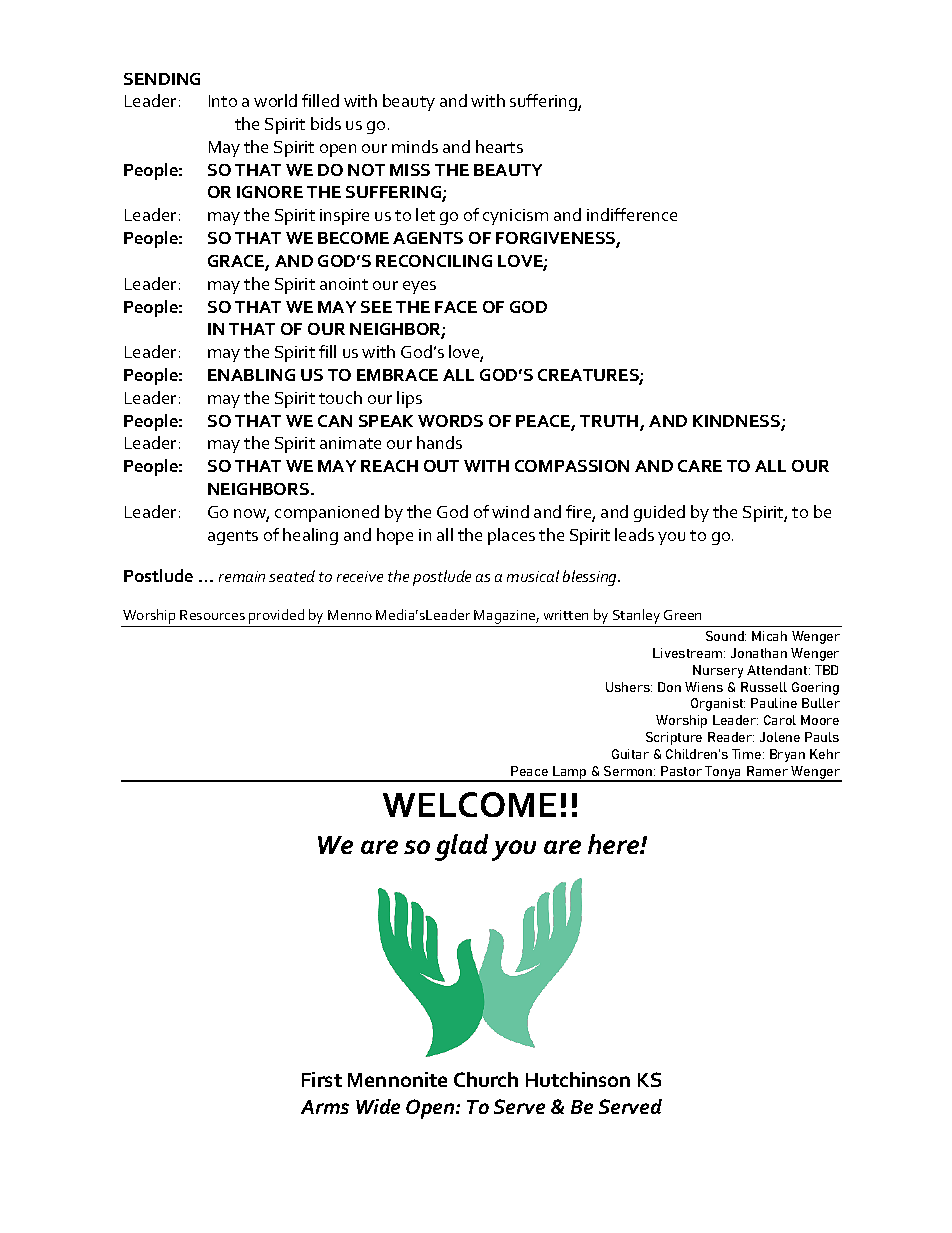  Describe the element at coordinates (251, 375) in the image. I see `ENABLING` at that location.
